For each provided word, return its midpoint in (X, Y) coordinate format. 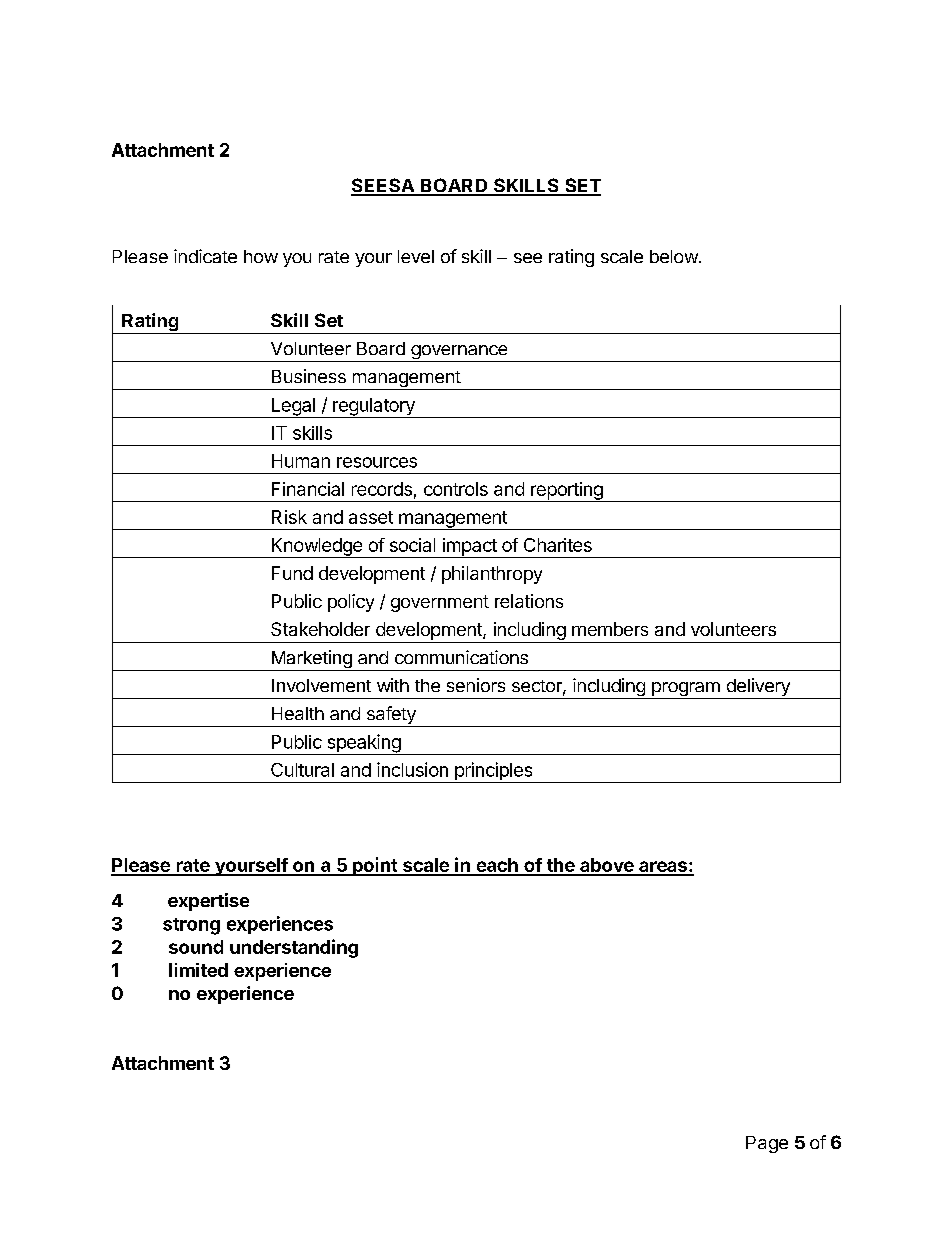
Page (767, 1144)
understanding (294, 948)
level (416, 256)
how (261, 256)
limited (198, 970)
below (674, 256)
